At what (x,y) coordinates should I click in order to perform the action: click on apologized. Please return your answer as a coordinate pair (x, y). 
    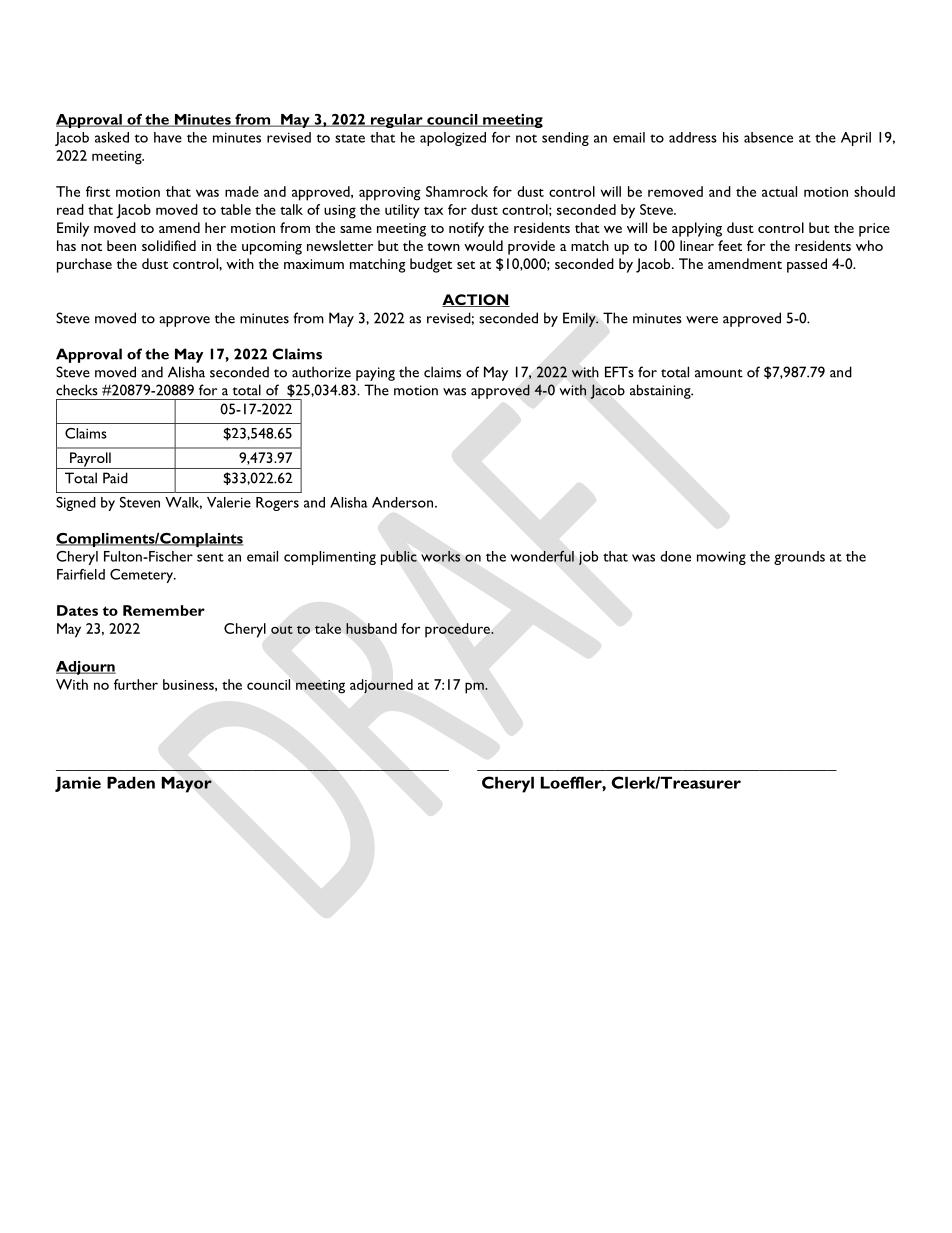
    Looking at the image, I should click on (453, 139).
